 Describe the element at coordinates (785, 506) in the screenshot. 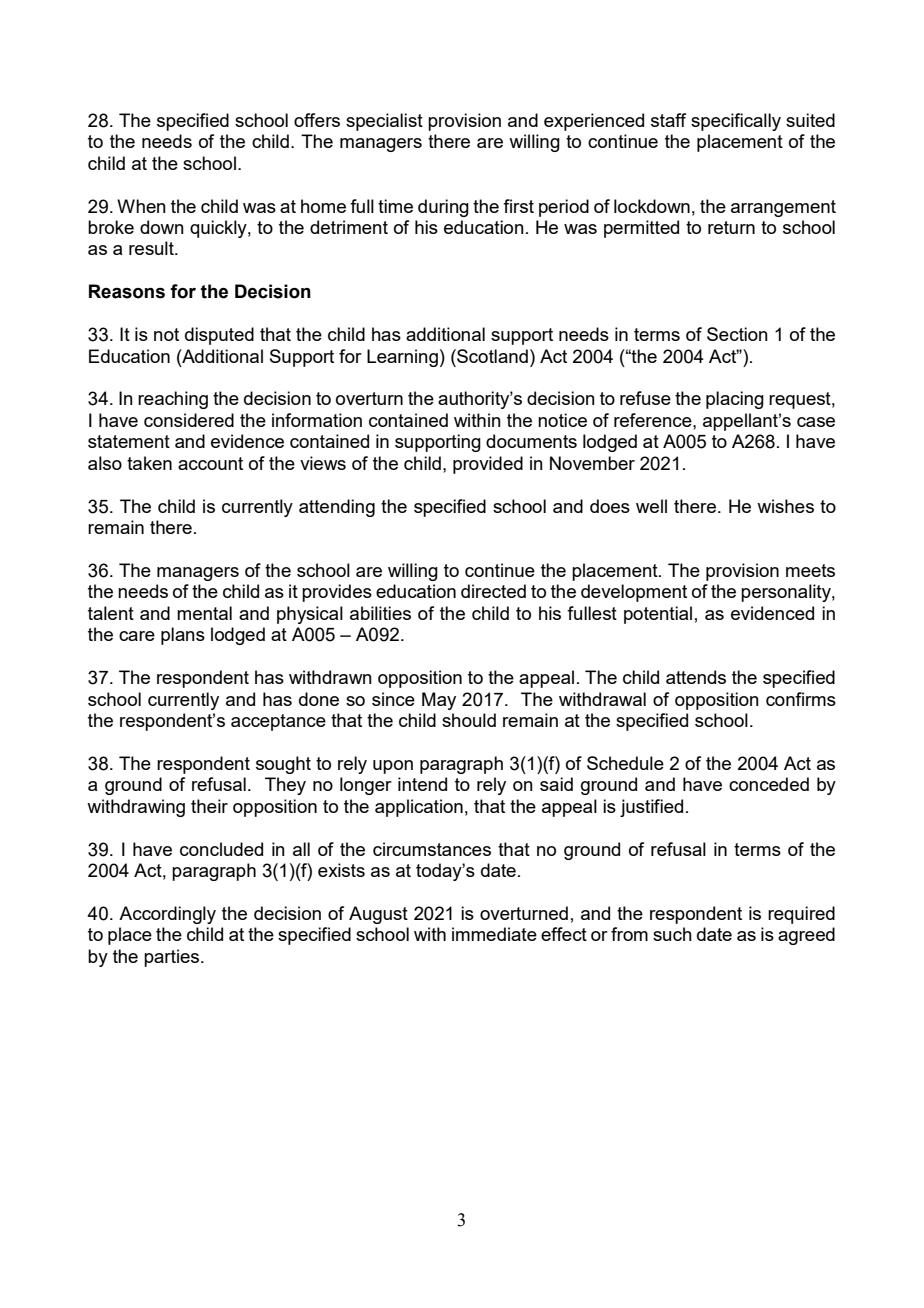

I see `wishes` at that location.
